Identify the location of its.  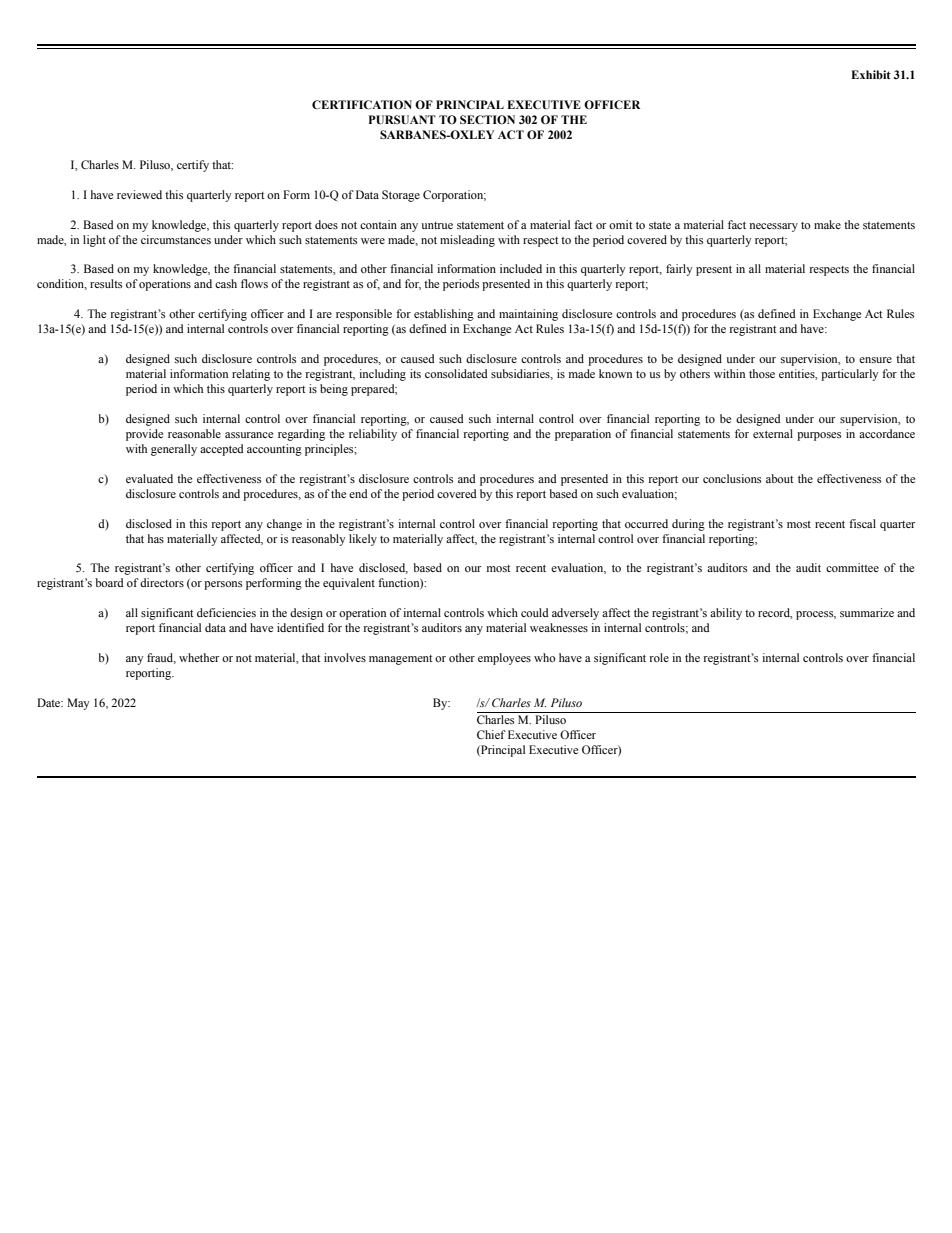
(415, 373).
